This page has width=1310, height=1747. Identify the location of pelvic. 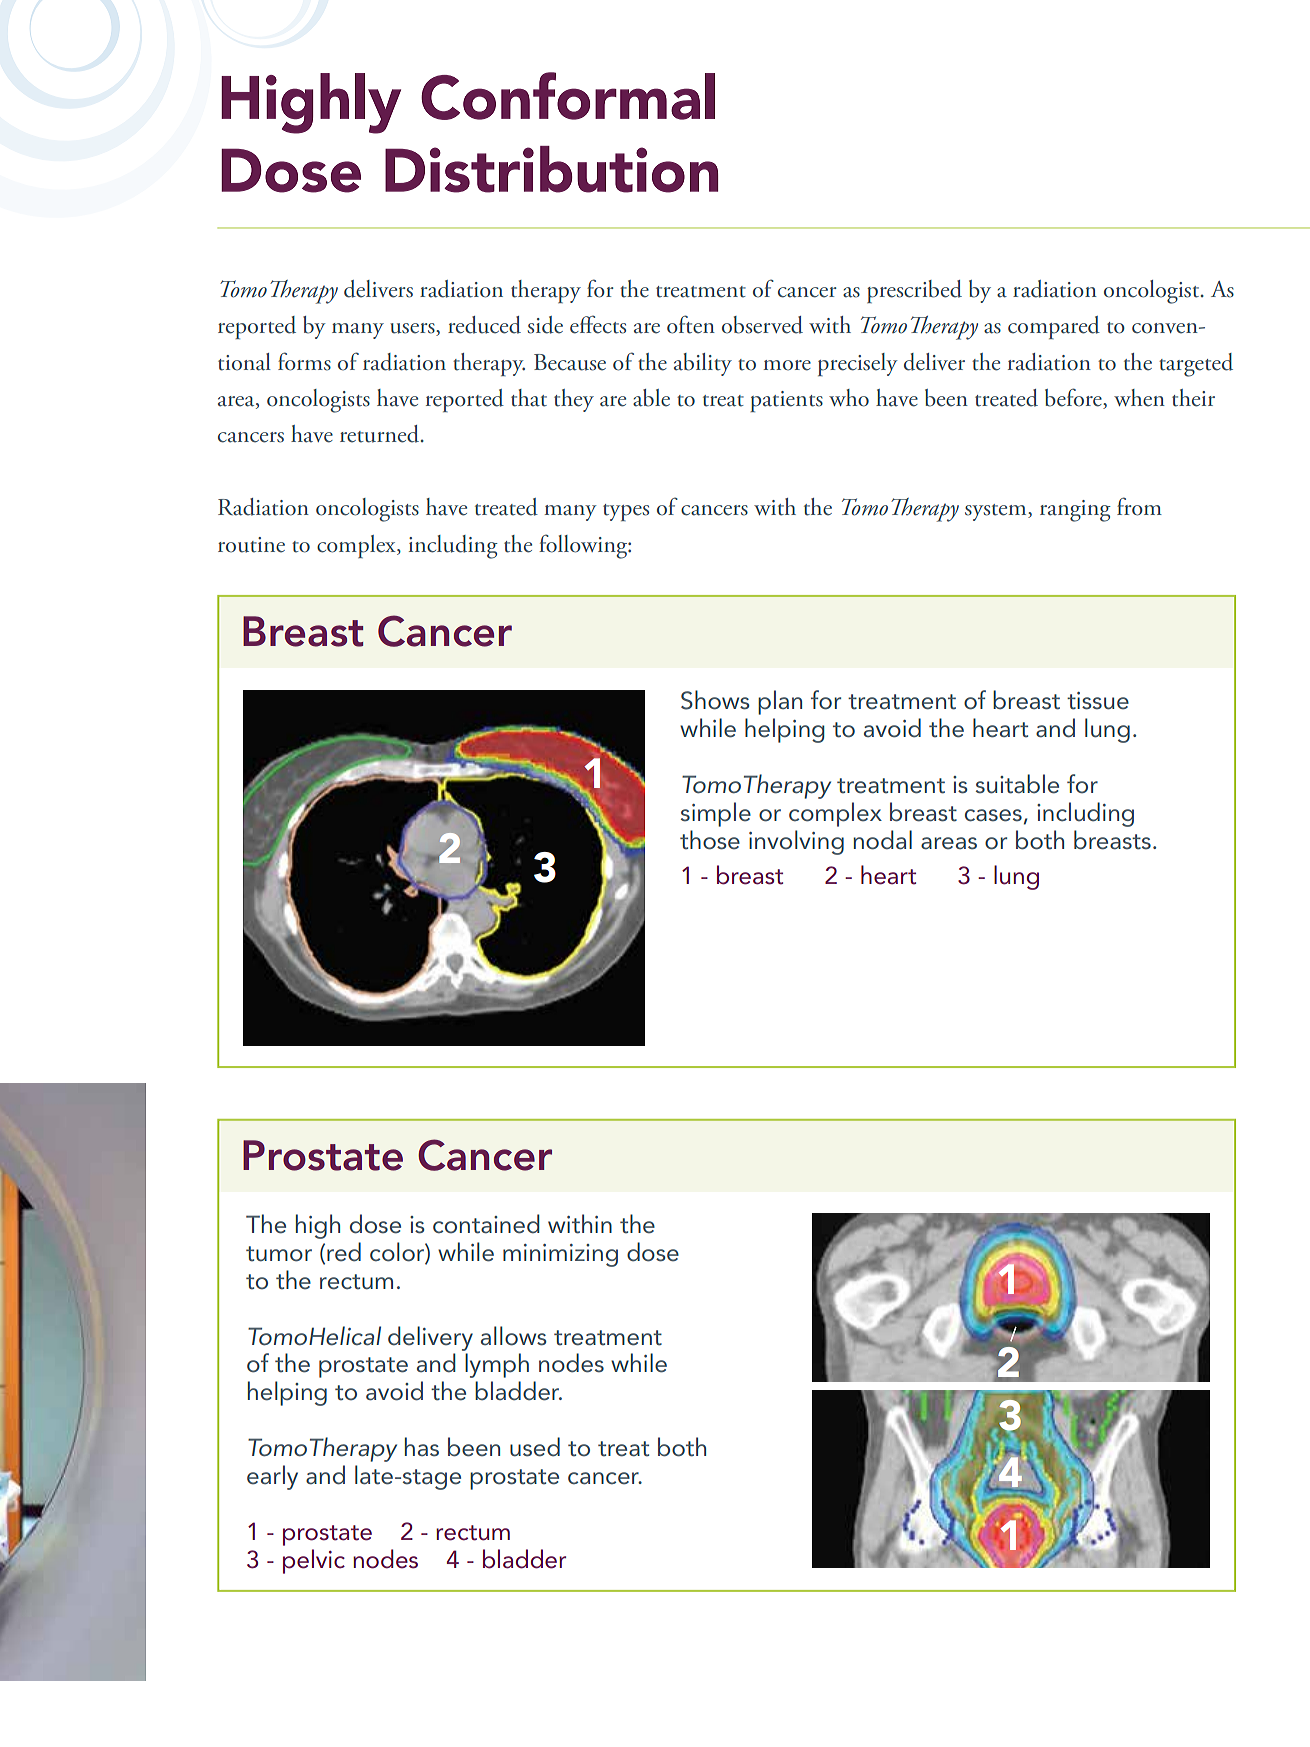
(314, 1561).
